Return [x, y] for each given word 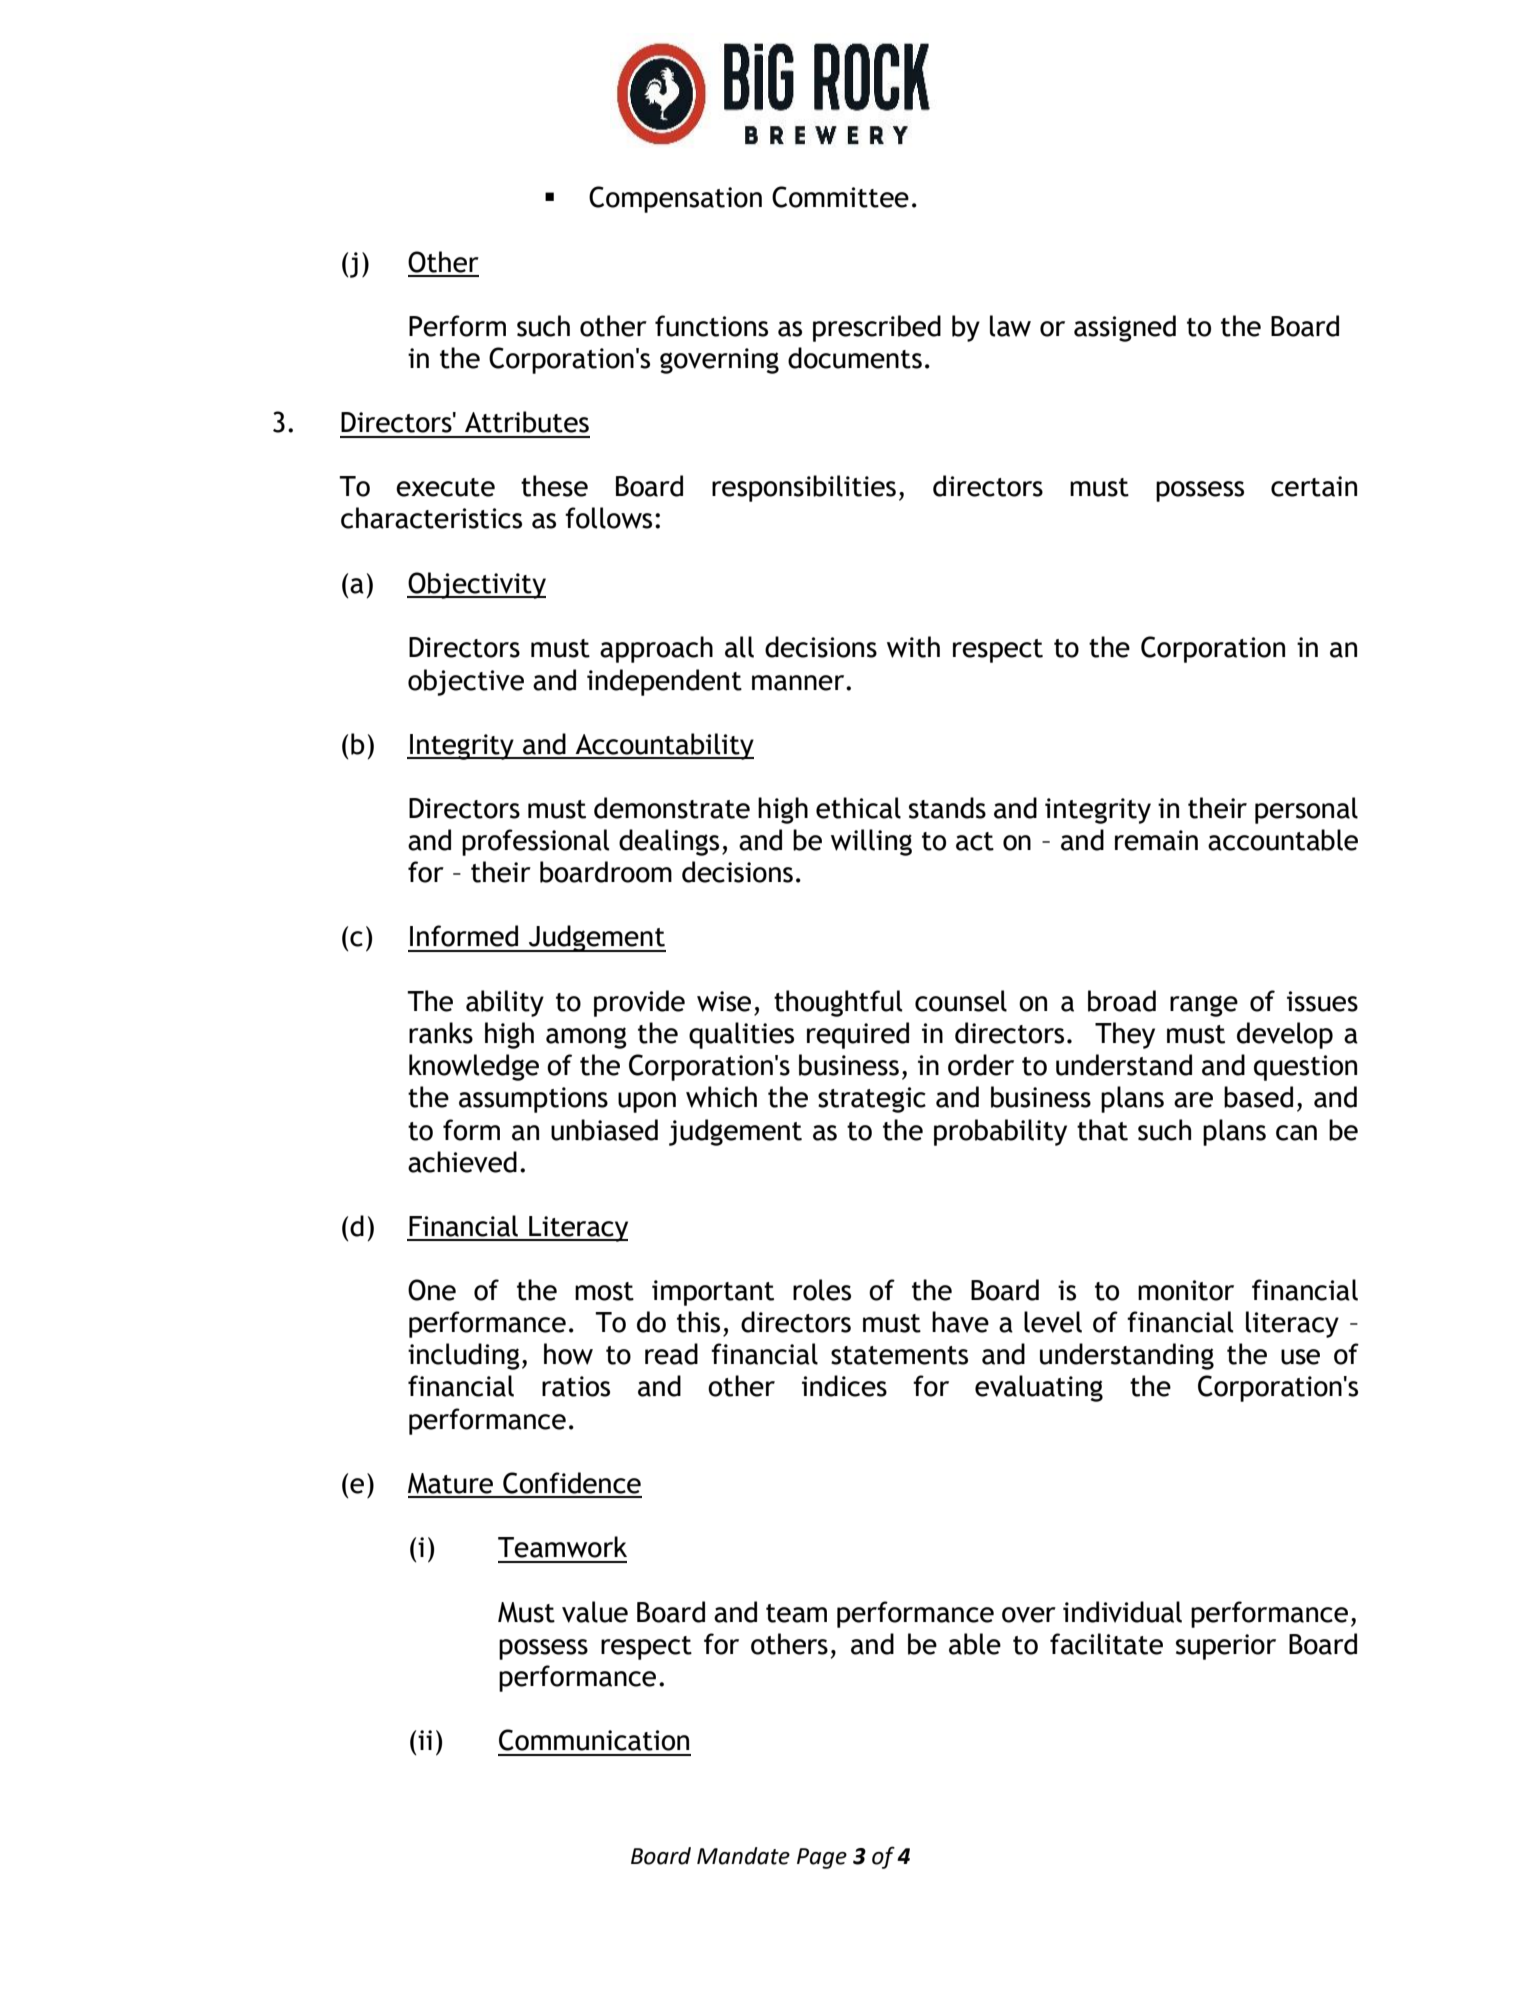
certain [1314, 486]
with [913, 647]
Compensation [675, 199]
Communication [594, 1740]
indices [844, 1386]
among [586, 1038]
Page [822, 1858]
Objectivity [476, 585]
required [858, 1035]
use [1300, 1357]
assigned [1125, 328]
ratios [576, 1386]
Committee [840, 197]
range [1204, 1006]
